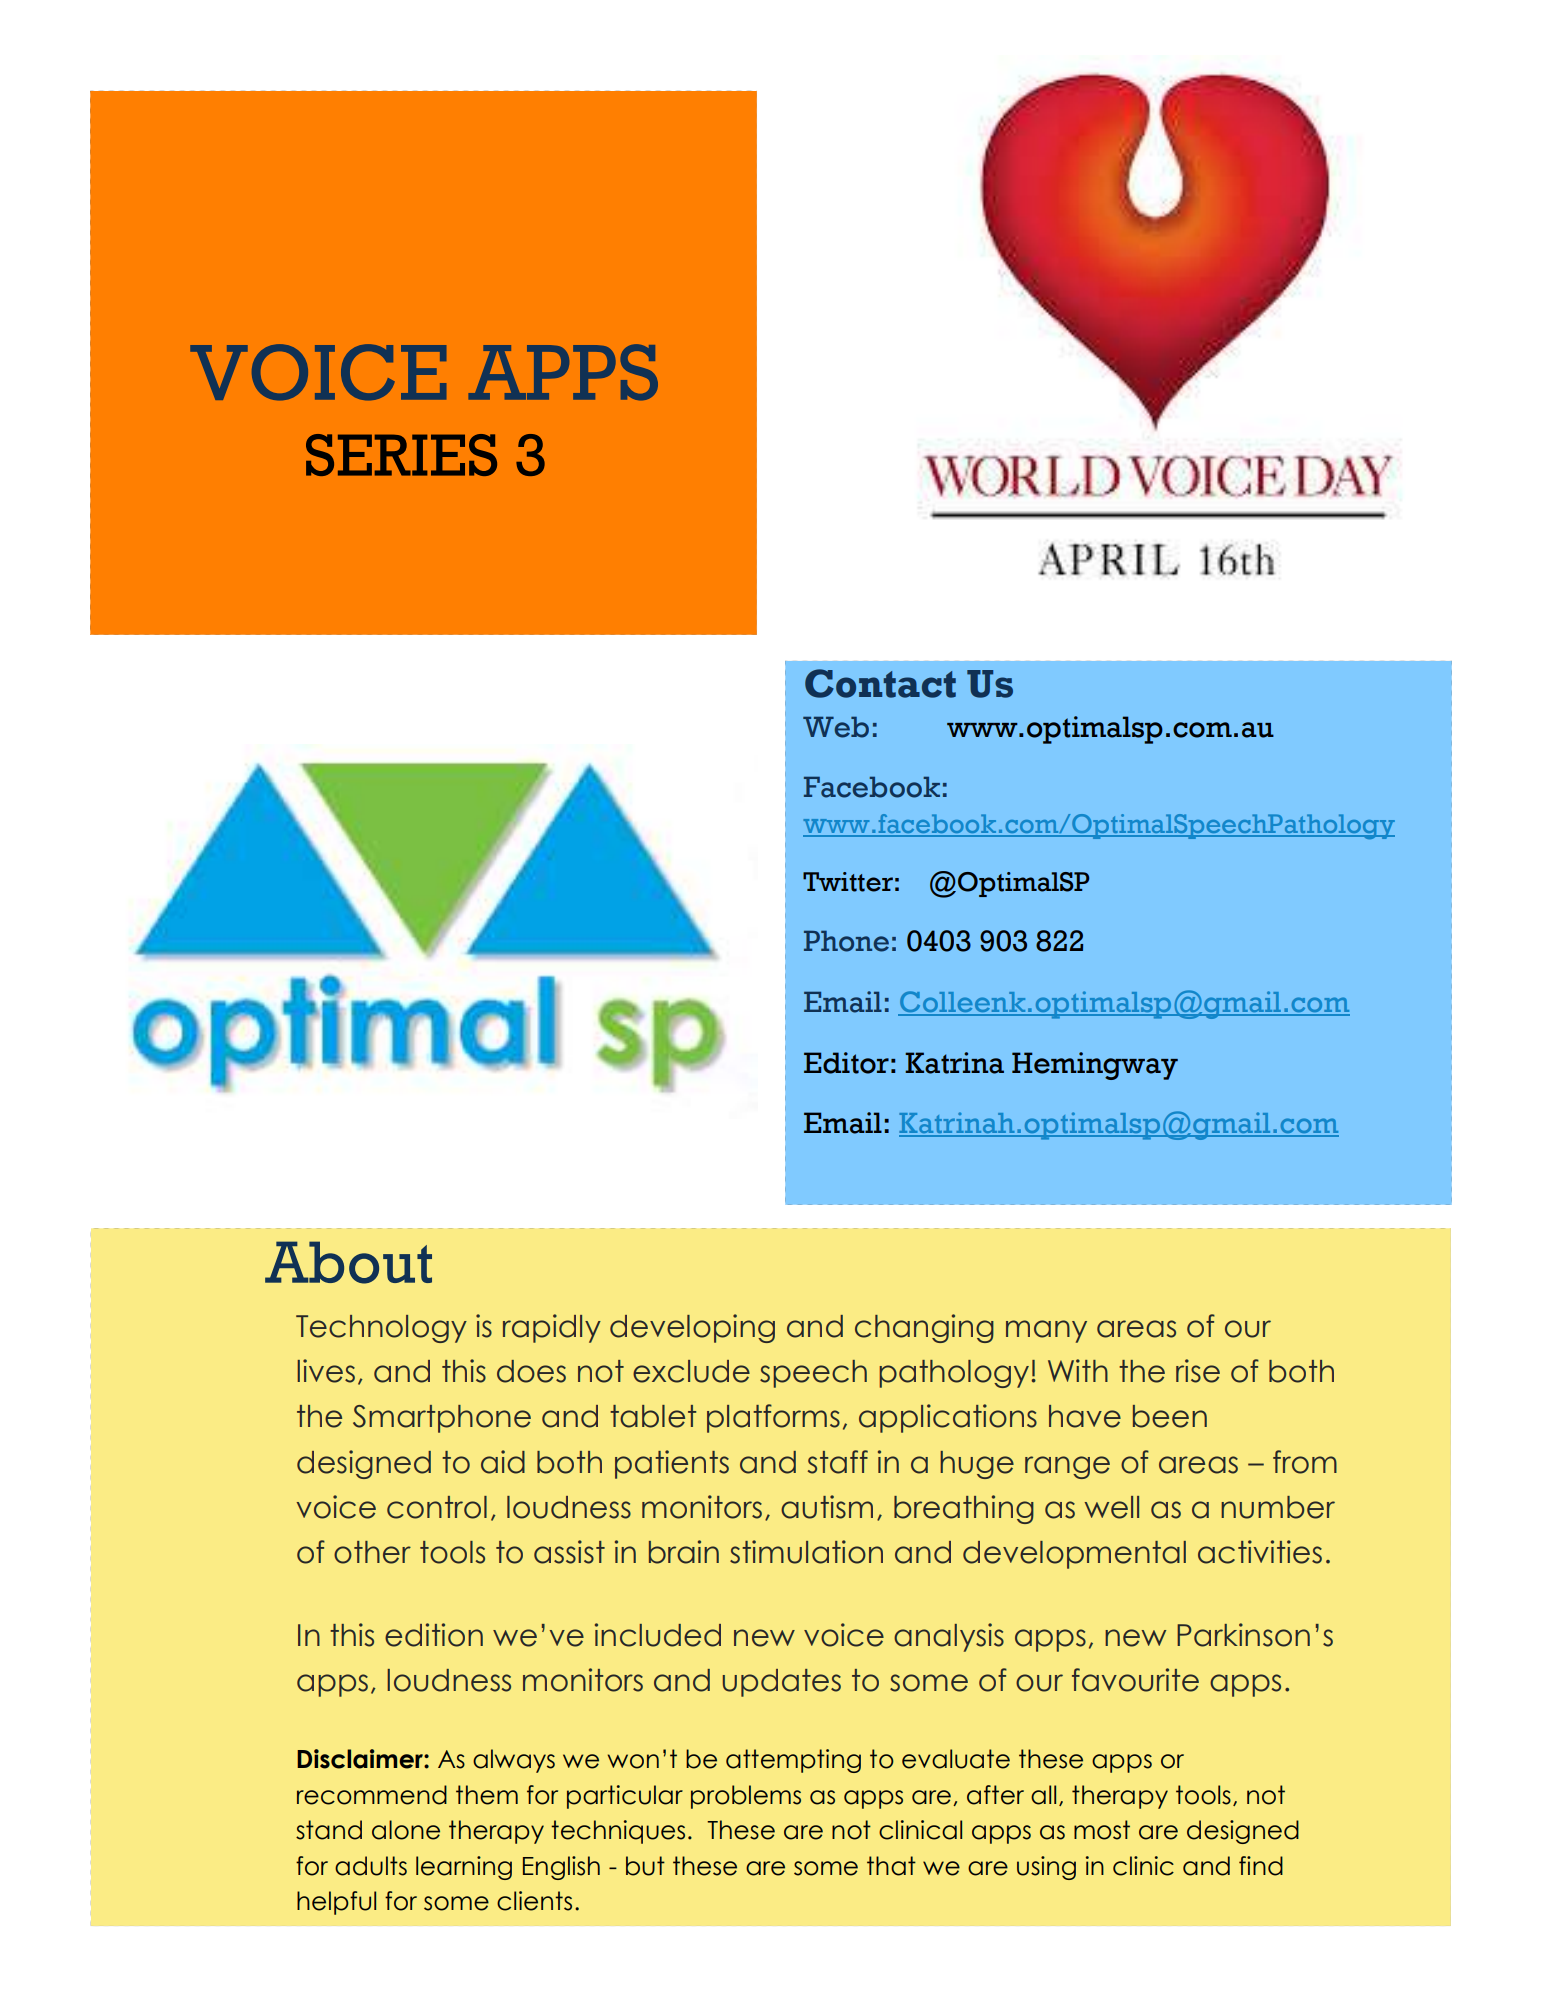  What do you see at coordinates (503, 1462) in the screenshot?
I see `aid` at bounding box center [503, 1462].
